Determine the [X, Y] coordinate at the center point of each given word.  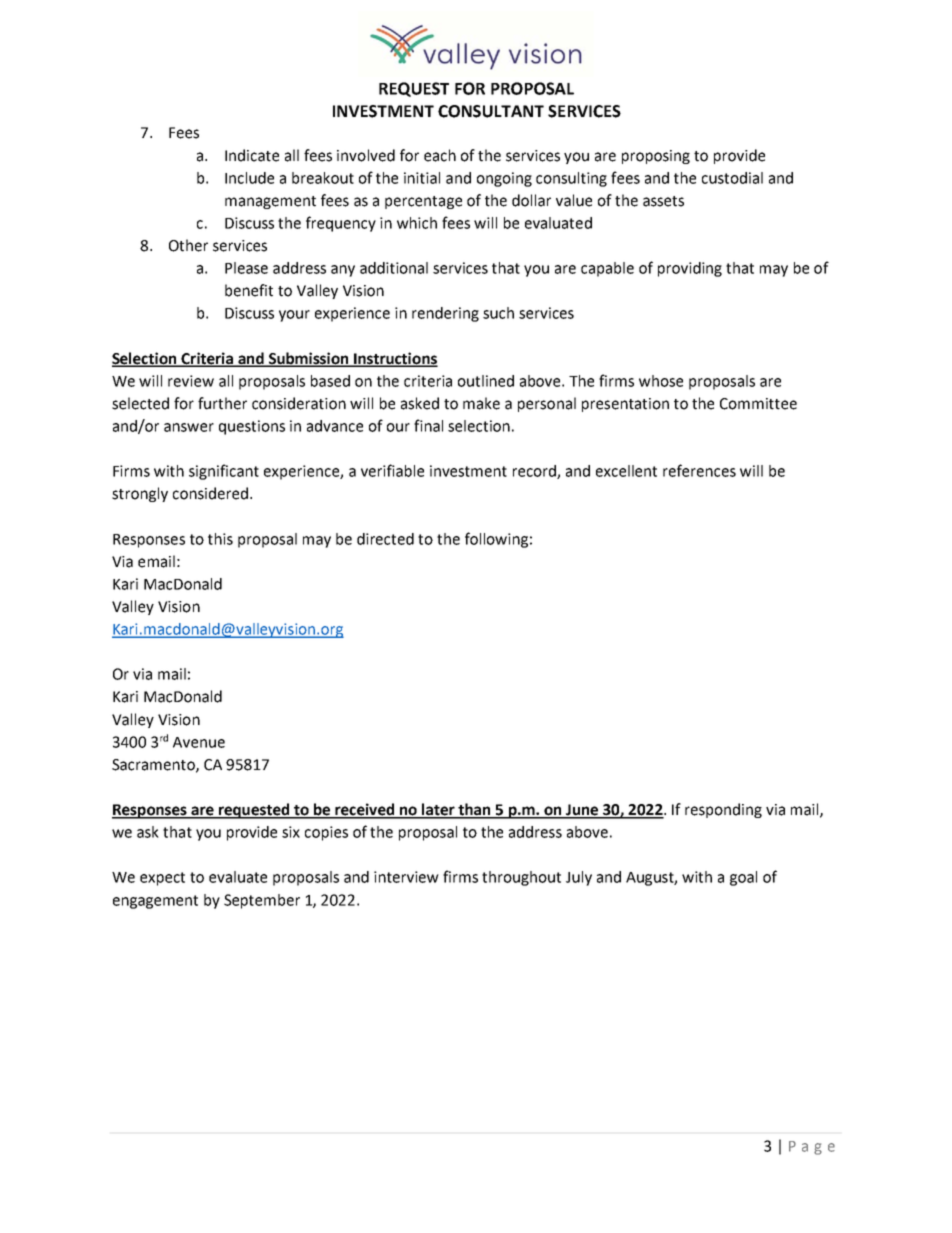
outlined [486, 381]
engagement [155, 902]
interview [406, 877]
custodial [732, 178]
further [222, 403]
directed [385, 539]
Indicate [252, 155]
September [262, 901]
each [440, 155]
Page [812, 1148]
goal [743, 878]
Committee [758, 404]
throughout [521, 878]
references [699, 470]
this [220, 539]
